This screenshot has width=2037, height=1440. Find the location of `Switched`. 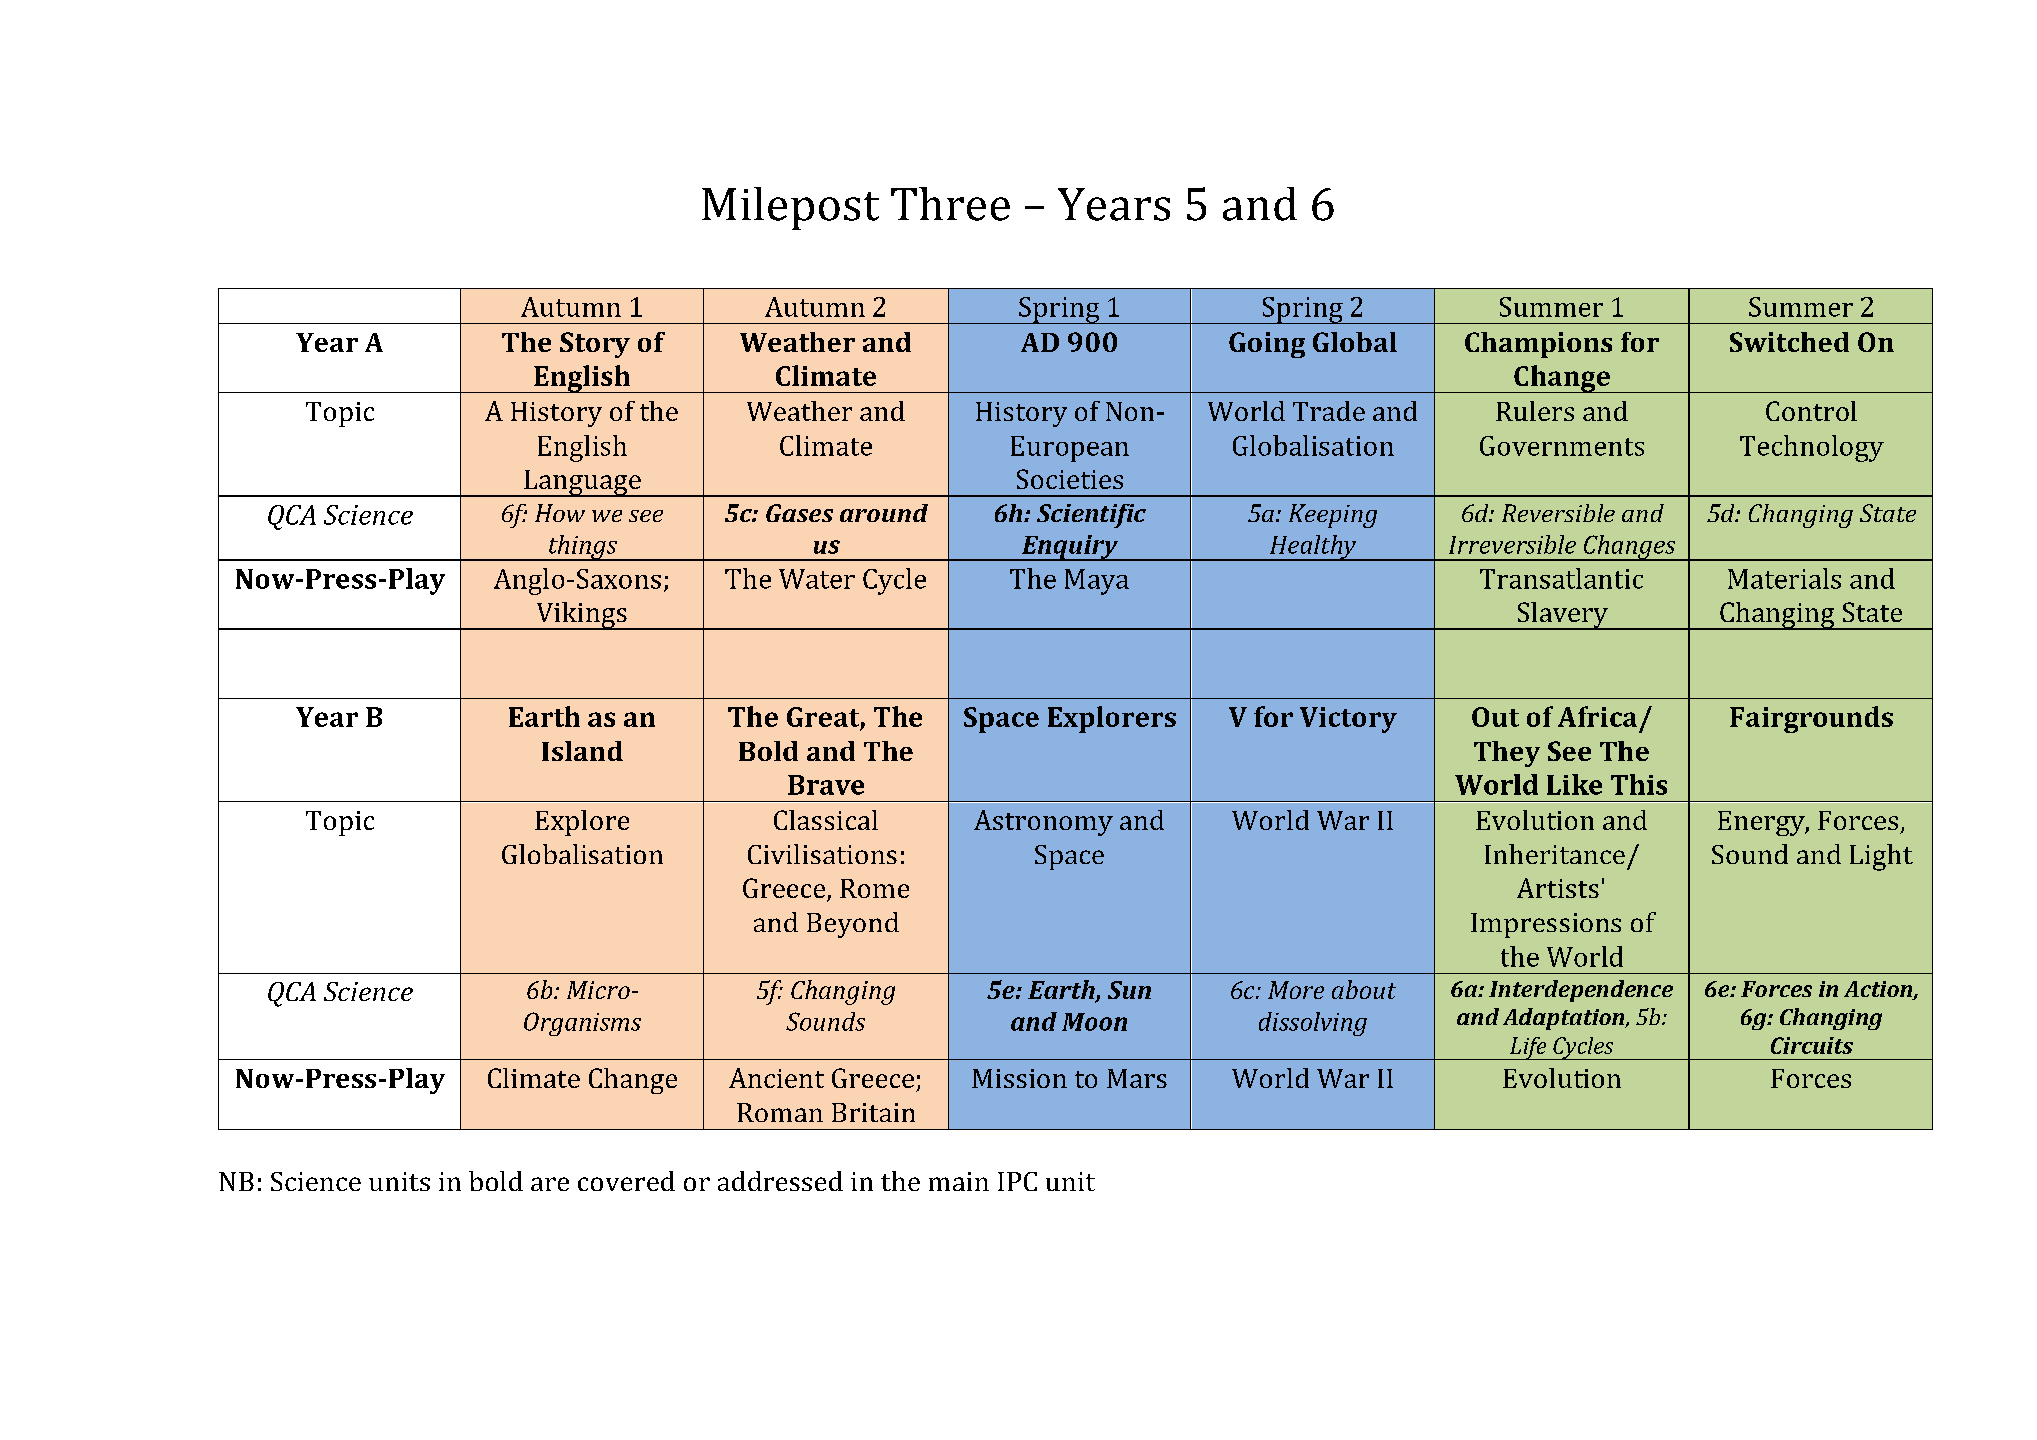

Switched is located at coordinates (1789, 342).
